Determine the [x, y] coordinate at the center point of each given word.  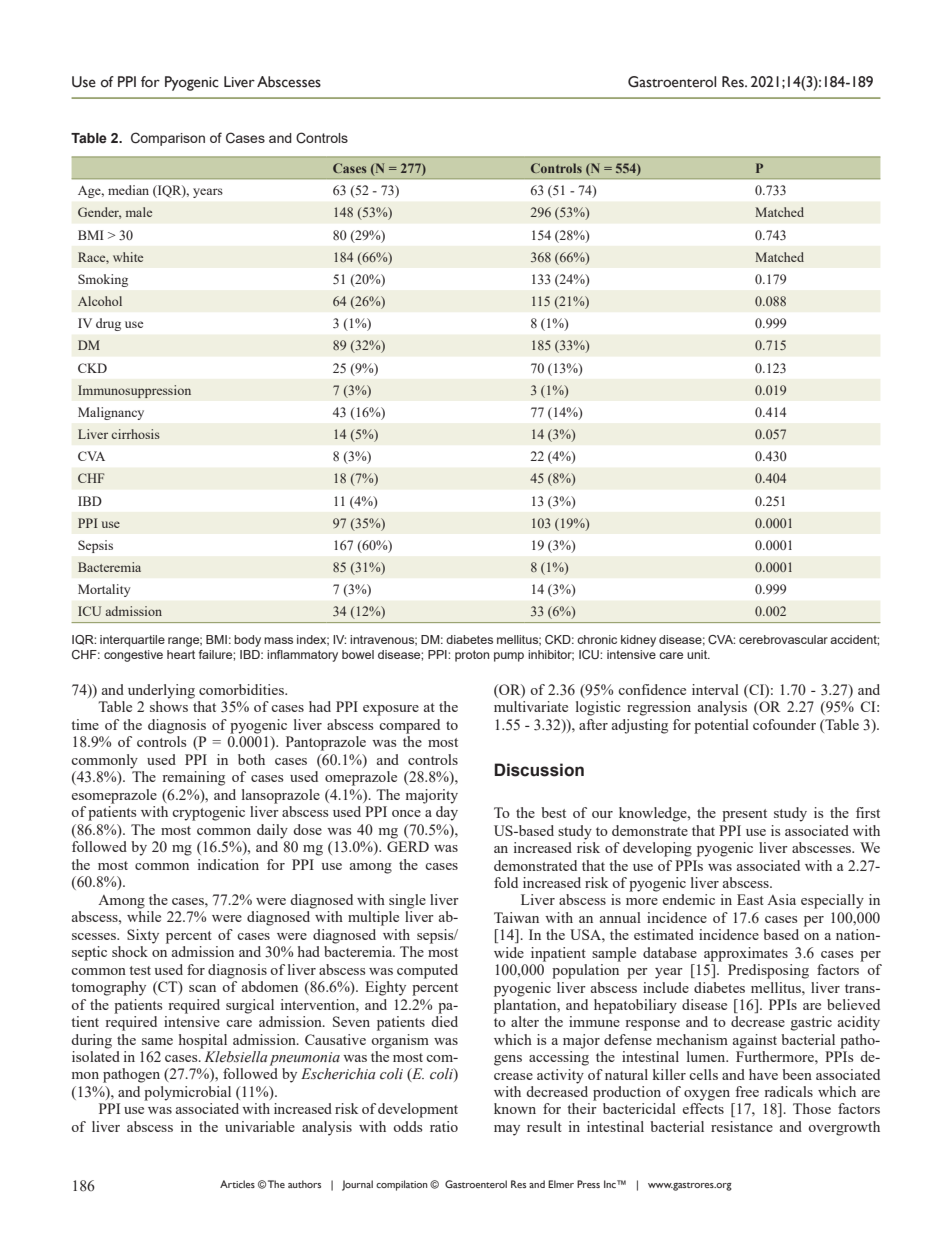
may [507, 1130]
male [139, 212]
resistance [742, 1126]
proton [472, 656]
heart [181, 654]
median [128, 190]
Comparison [168, 139]
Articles [237, 1184]
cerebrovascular [783, 639]
